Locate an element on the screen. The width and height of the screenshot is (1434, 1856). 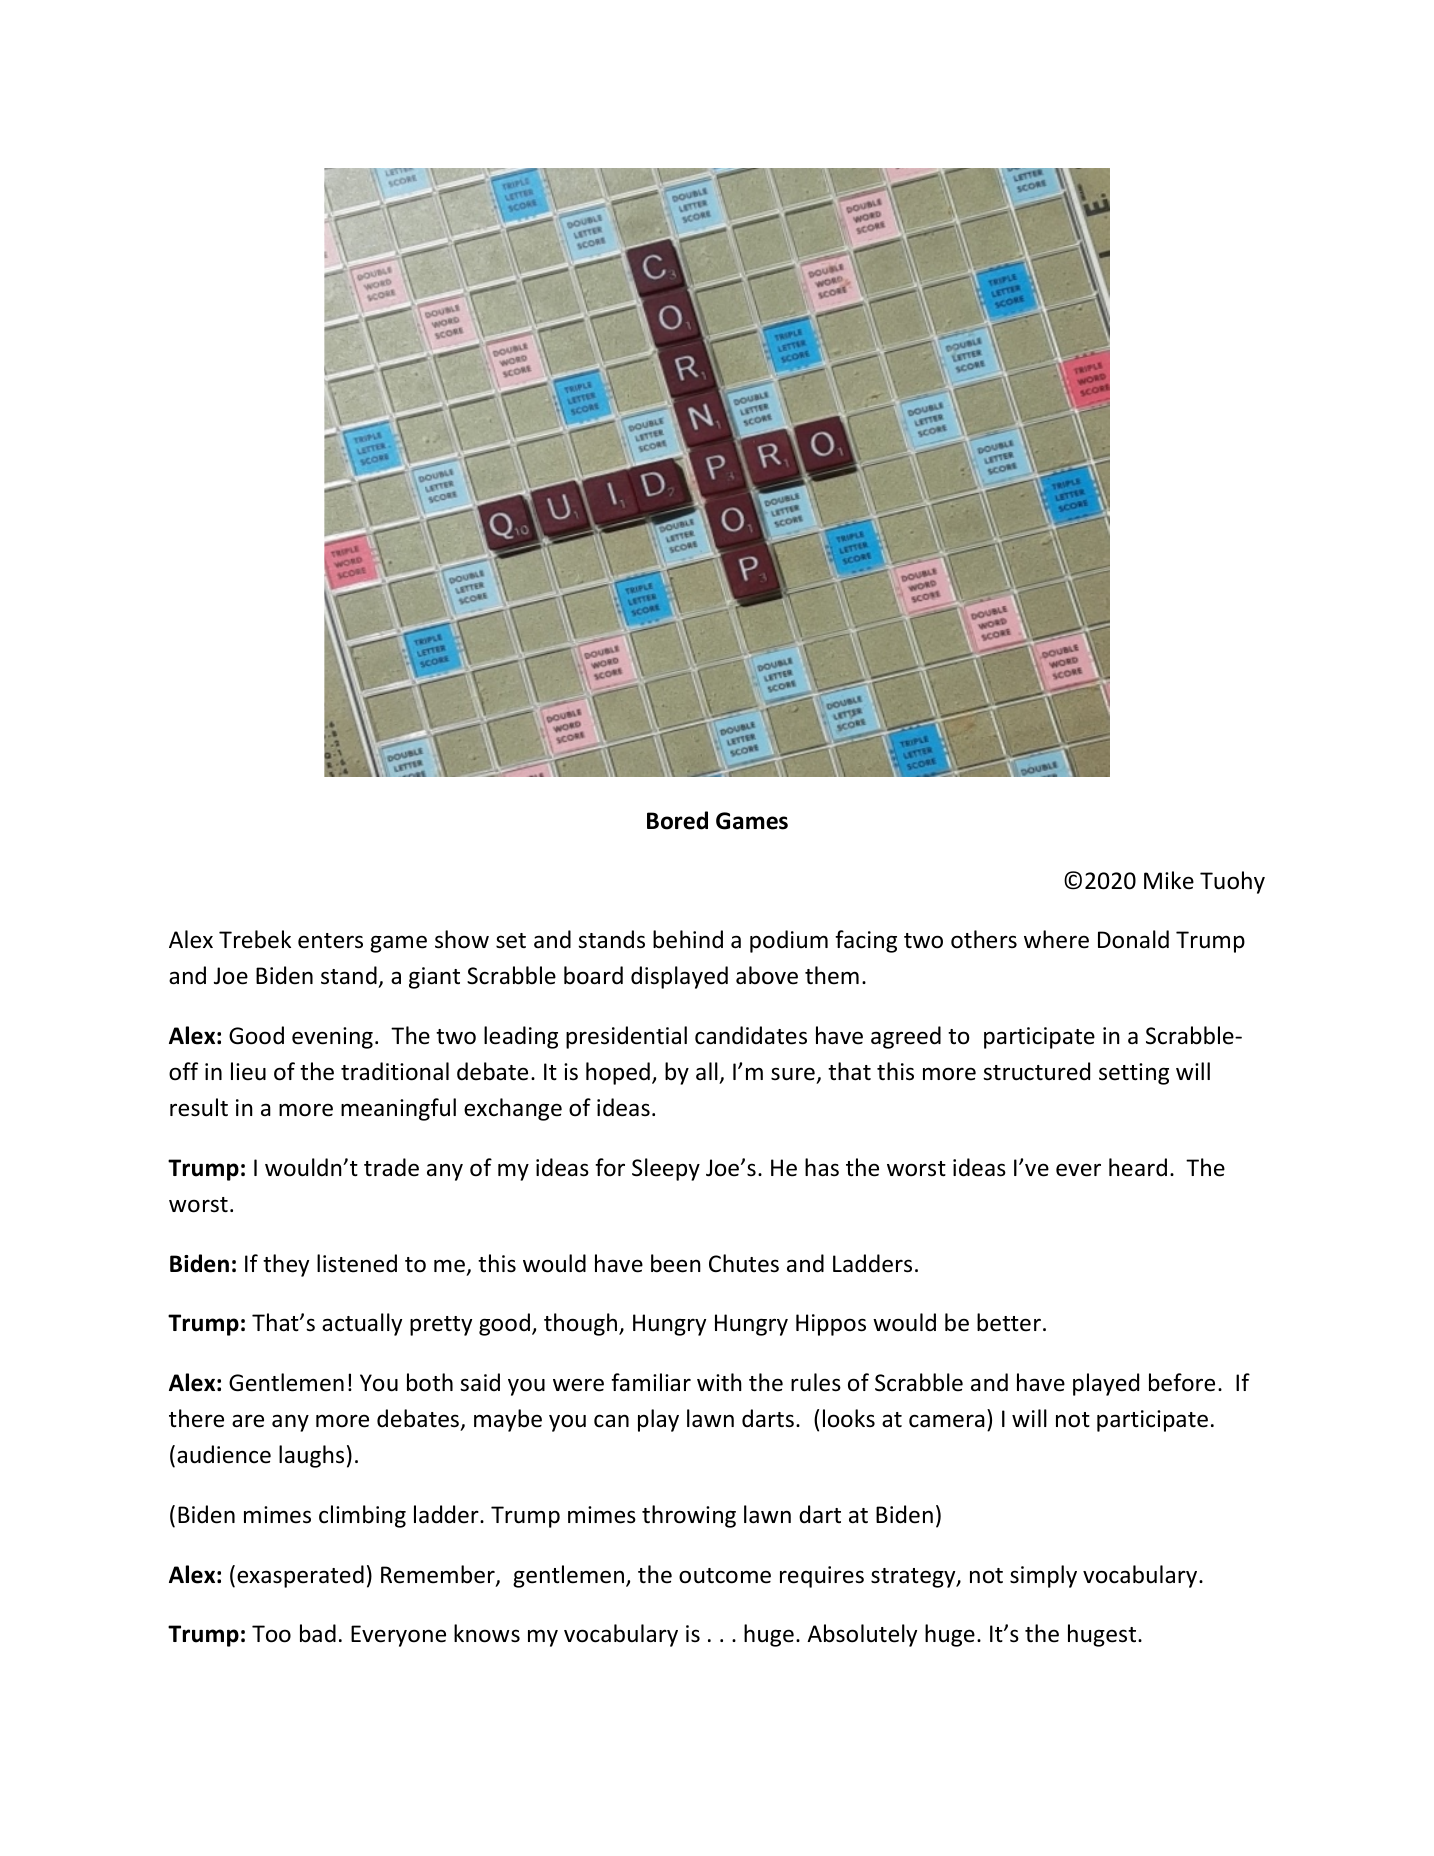
structured is located at coordinates (1036, 1071).
